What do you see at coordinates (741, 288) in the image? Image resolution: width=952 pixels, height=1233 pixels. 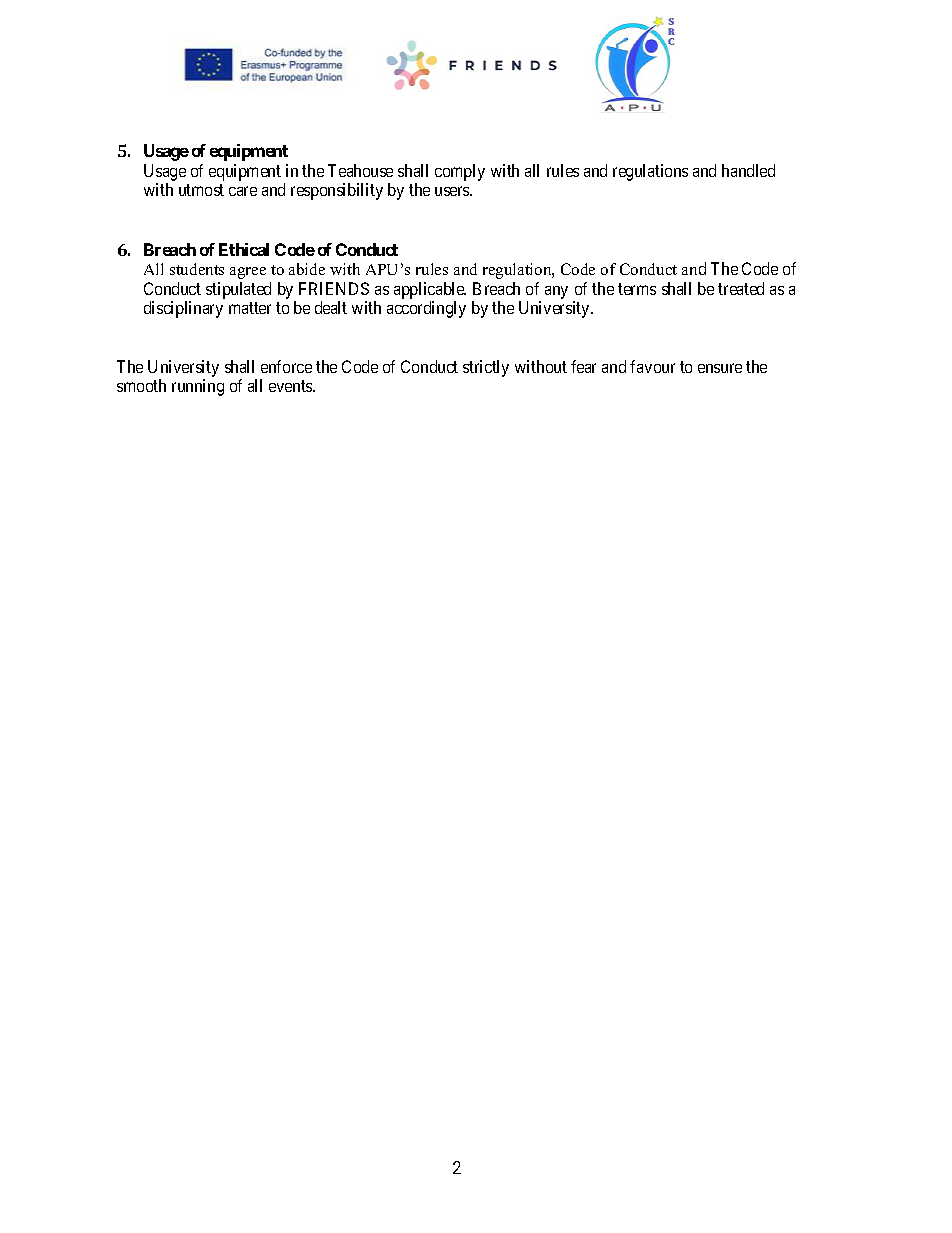 I see `treated` at bounding box center [741, 288].
